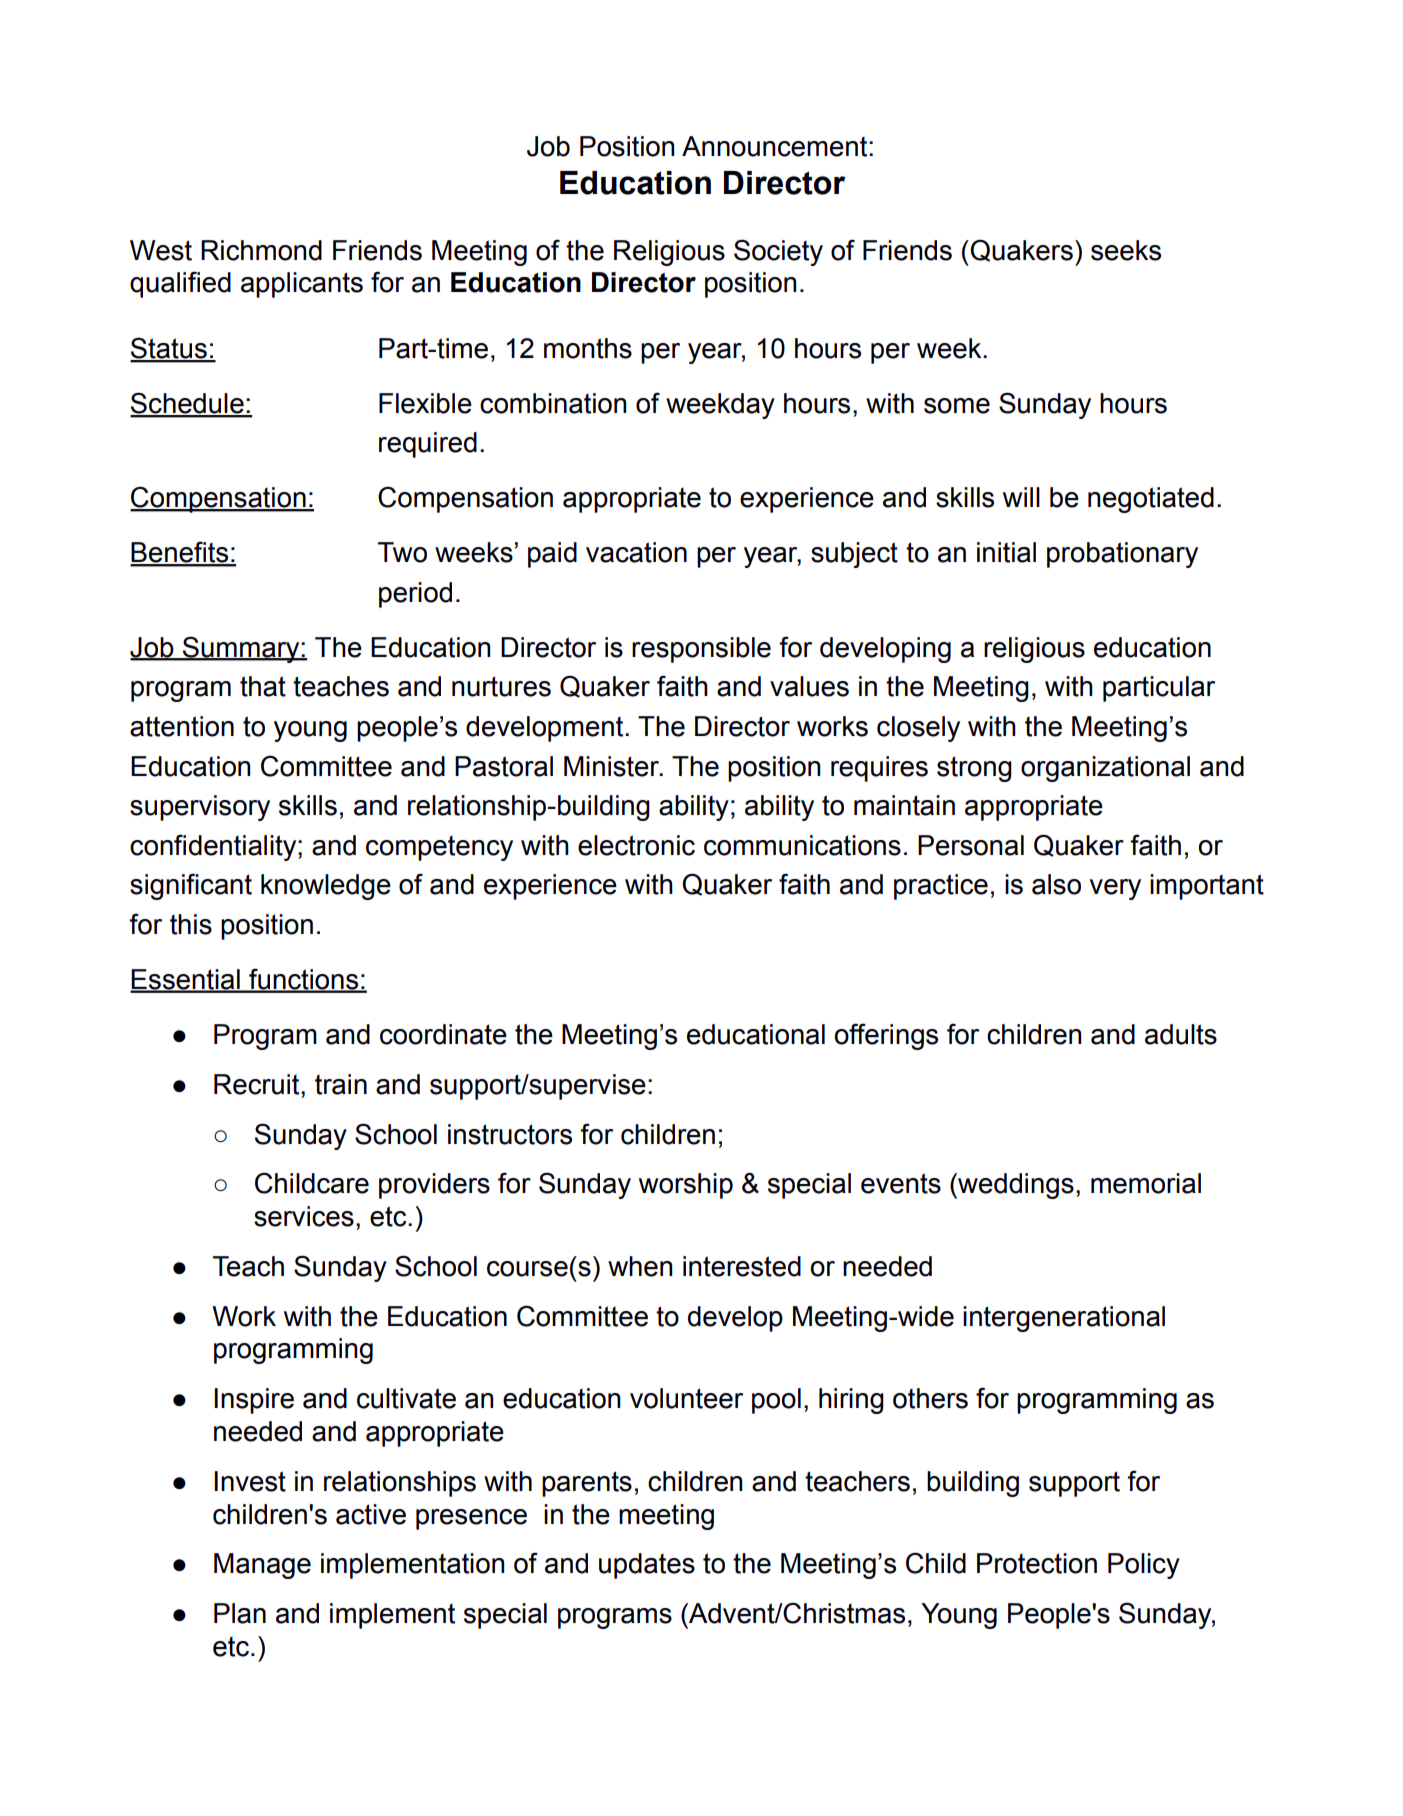  I want to click on applicants, so click(302, 285).
